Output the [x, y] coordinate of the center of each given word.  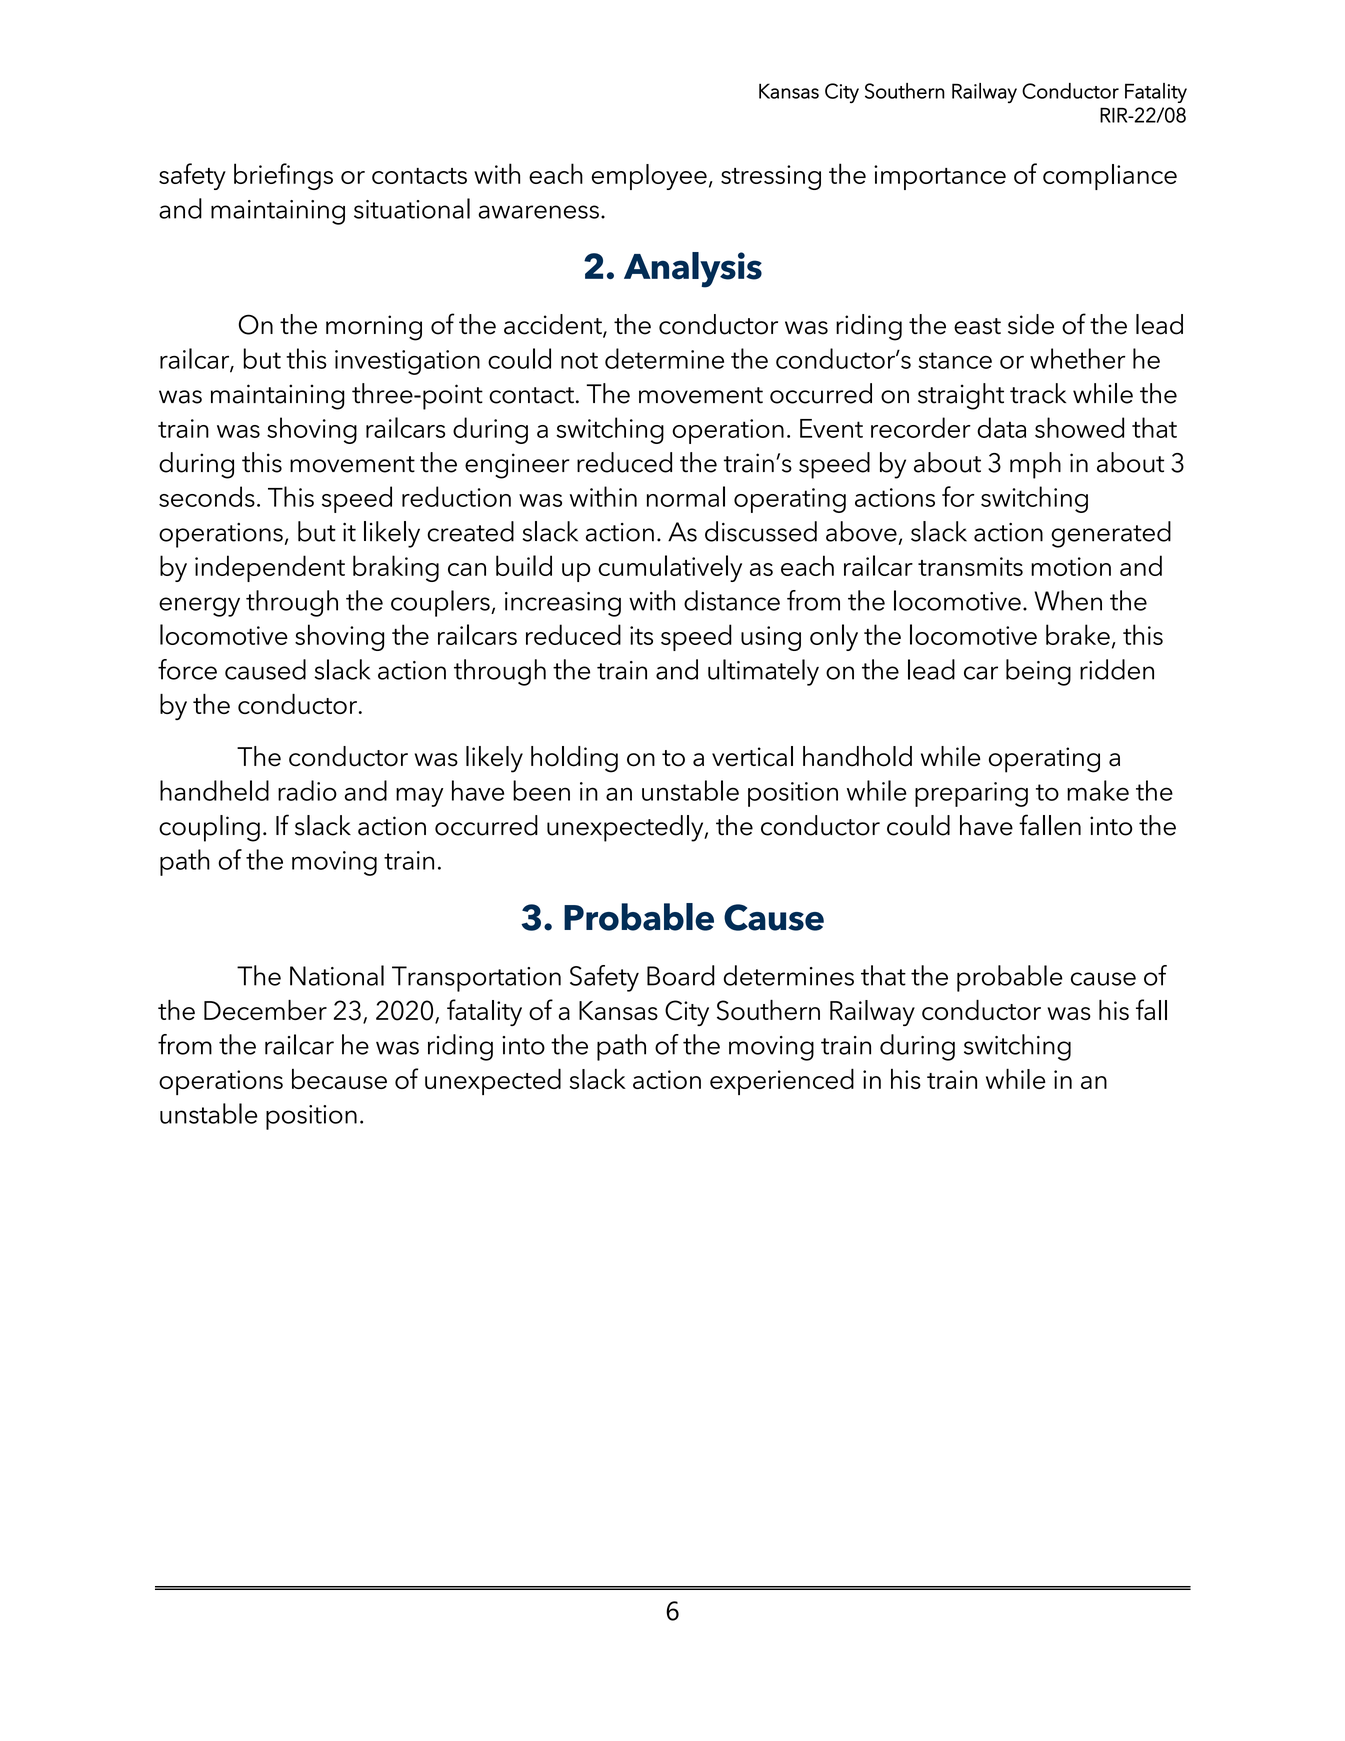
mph [1035, 465]
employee [649, 177]
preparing [971, 794]
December [265, 1010]
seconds [207, 496]
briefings [283, 176]
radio [307, 790]
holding [574, 759]
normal [686, 496]
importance [940, 177]
